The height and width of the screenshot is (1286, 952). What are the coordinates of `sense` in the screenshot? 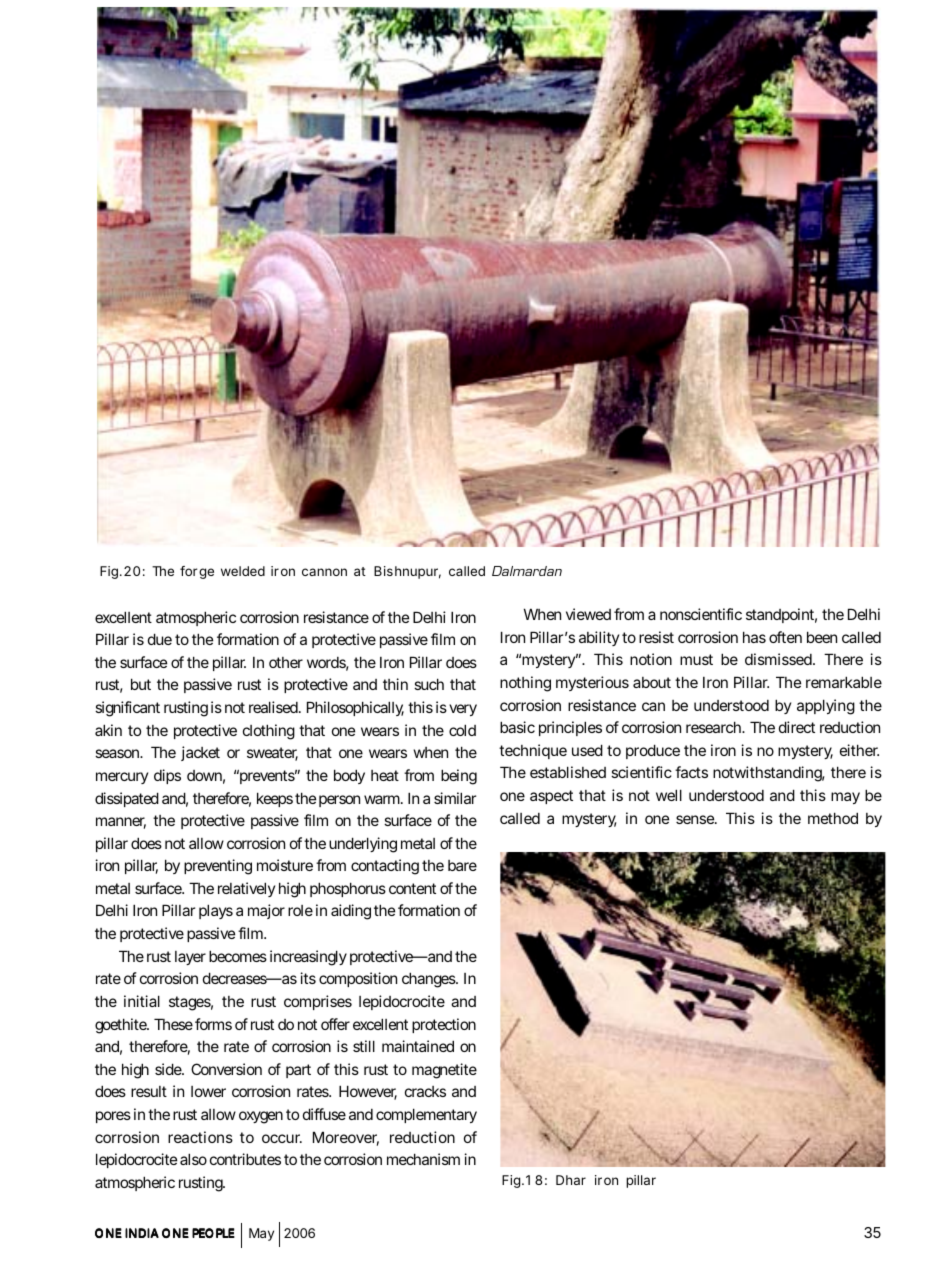 It's located at (696, 819).
